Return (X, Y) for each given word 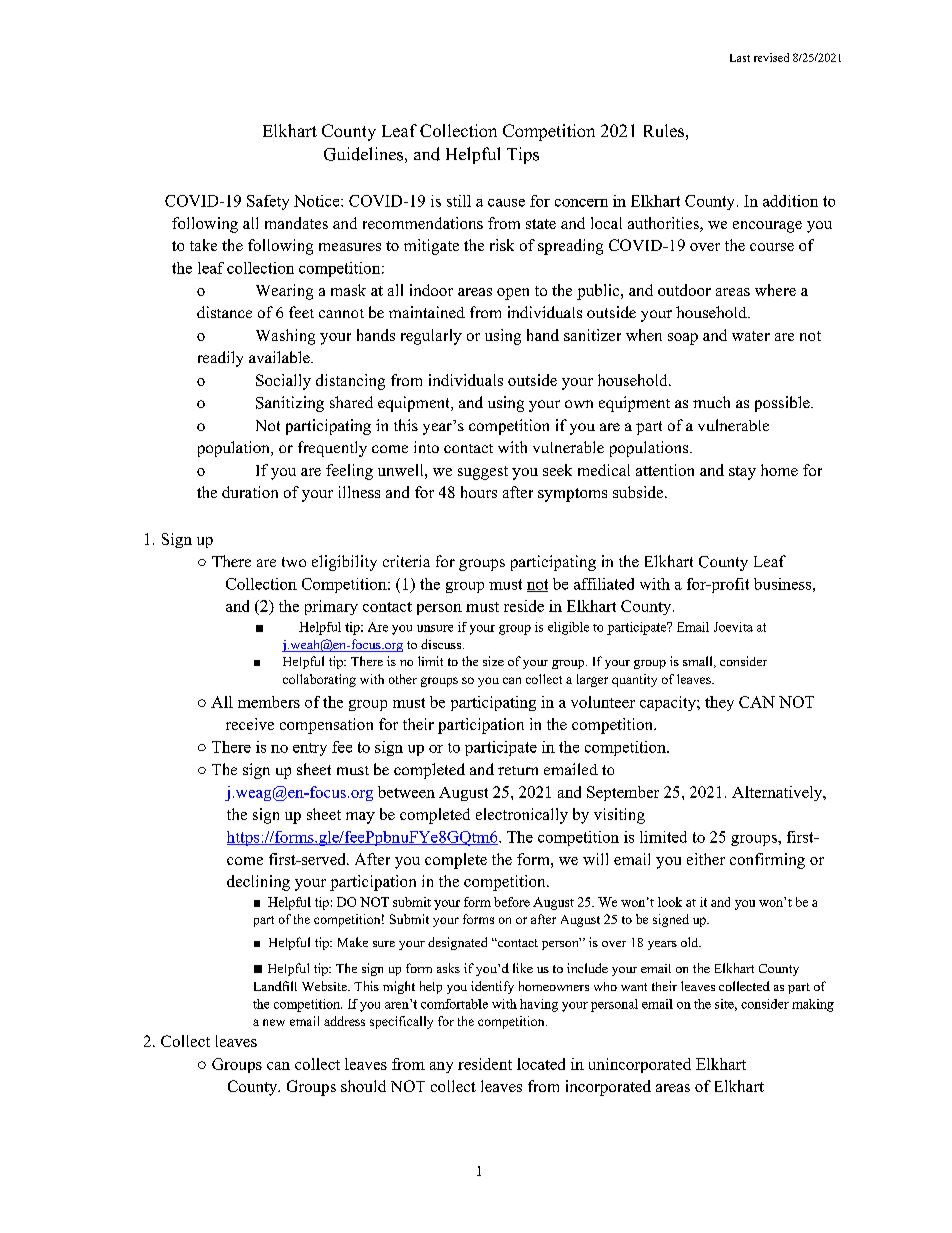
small (699, 662)
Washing (285, 337)
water (751, 336)
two (294, 562)
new (274, 1022)
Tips (523, 155)
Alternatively (778, 793)
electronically (522, 816)
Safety (268, 202)
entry (310, 749)
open (513, 294)
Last (740, 58)
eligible (568, 628)
